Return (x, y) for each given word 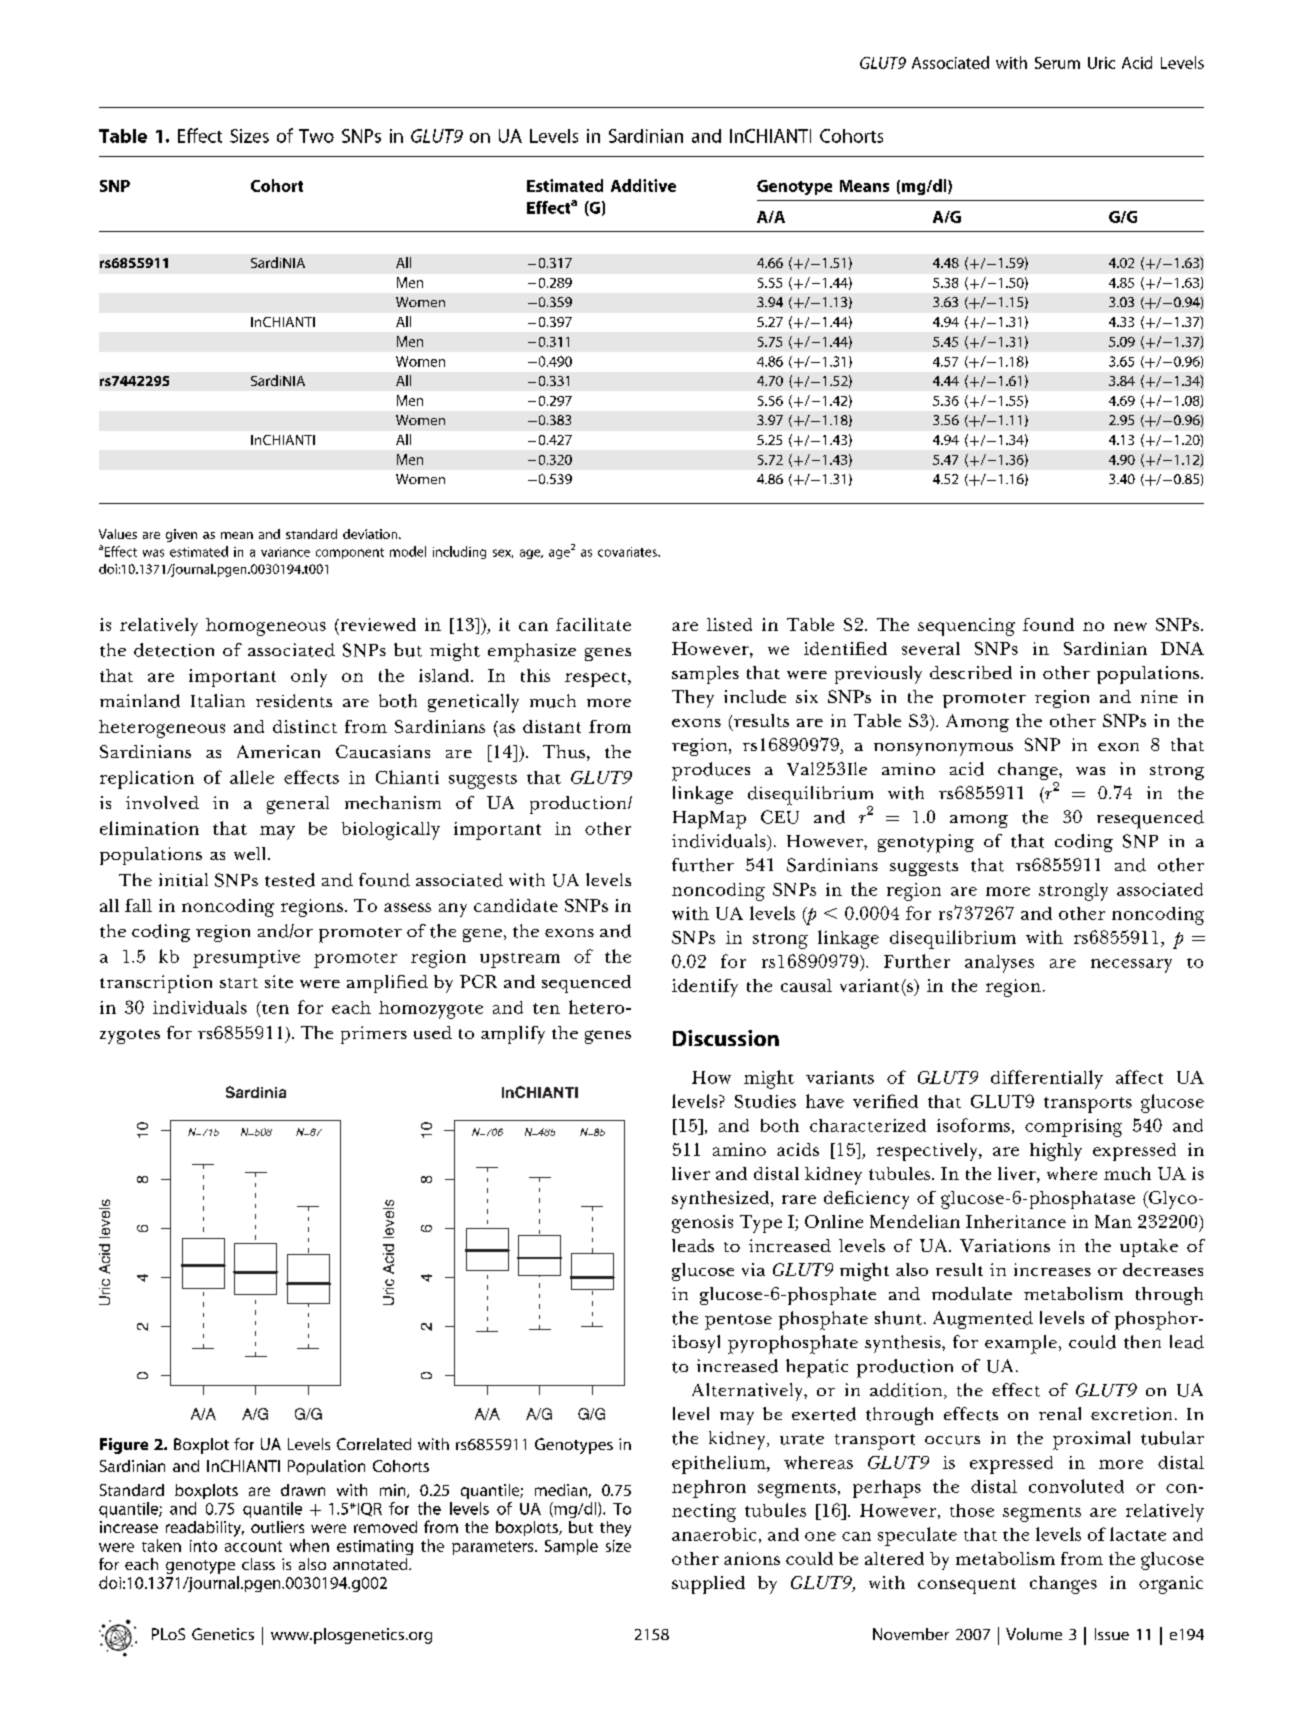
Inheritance (1016, 1221)
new (1130, 626)
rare (799, 1199)
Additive (643, 185)
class (258, 1564)
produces (711, 771)
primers (374, 1035)
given (181, 535)
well (251, 853)
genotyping (926, 843)
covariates (628, 552)
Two (316, 136)
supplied (708, 1585)
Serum (1057, 63)
